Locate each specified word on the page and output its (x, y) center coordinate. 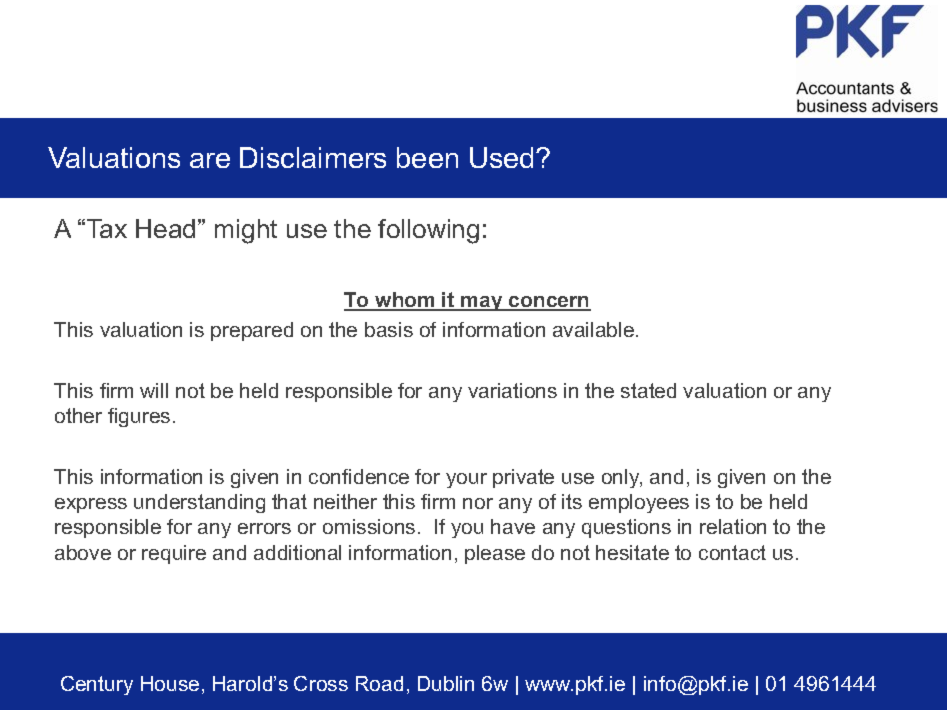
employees (639, 503)
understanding (199, 503)
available (595, 329)
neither (345, 501)
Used (503, 157)
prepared (252, 331)
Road (379, 683)
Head (165, 228)
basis (389, 329)
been (427, 157)
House (170, 683)
